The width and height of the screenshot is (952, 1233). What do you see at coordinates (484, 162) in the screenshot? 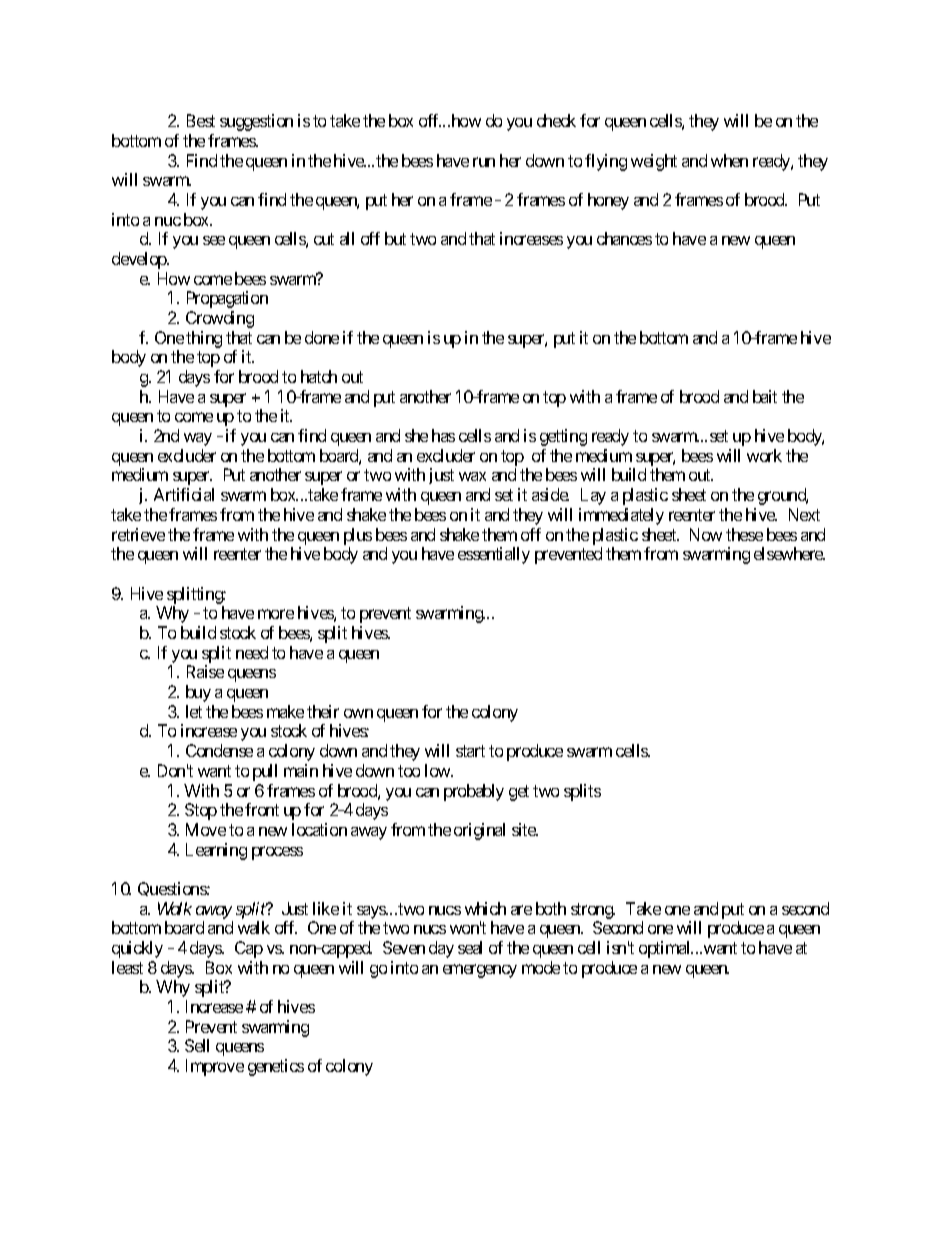
I see `run` at bounding box center [484, 162].
